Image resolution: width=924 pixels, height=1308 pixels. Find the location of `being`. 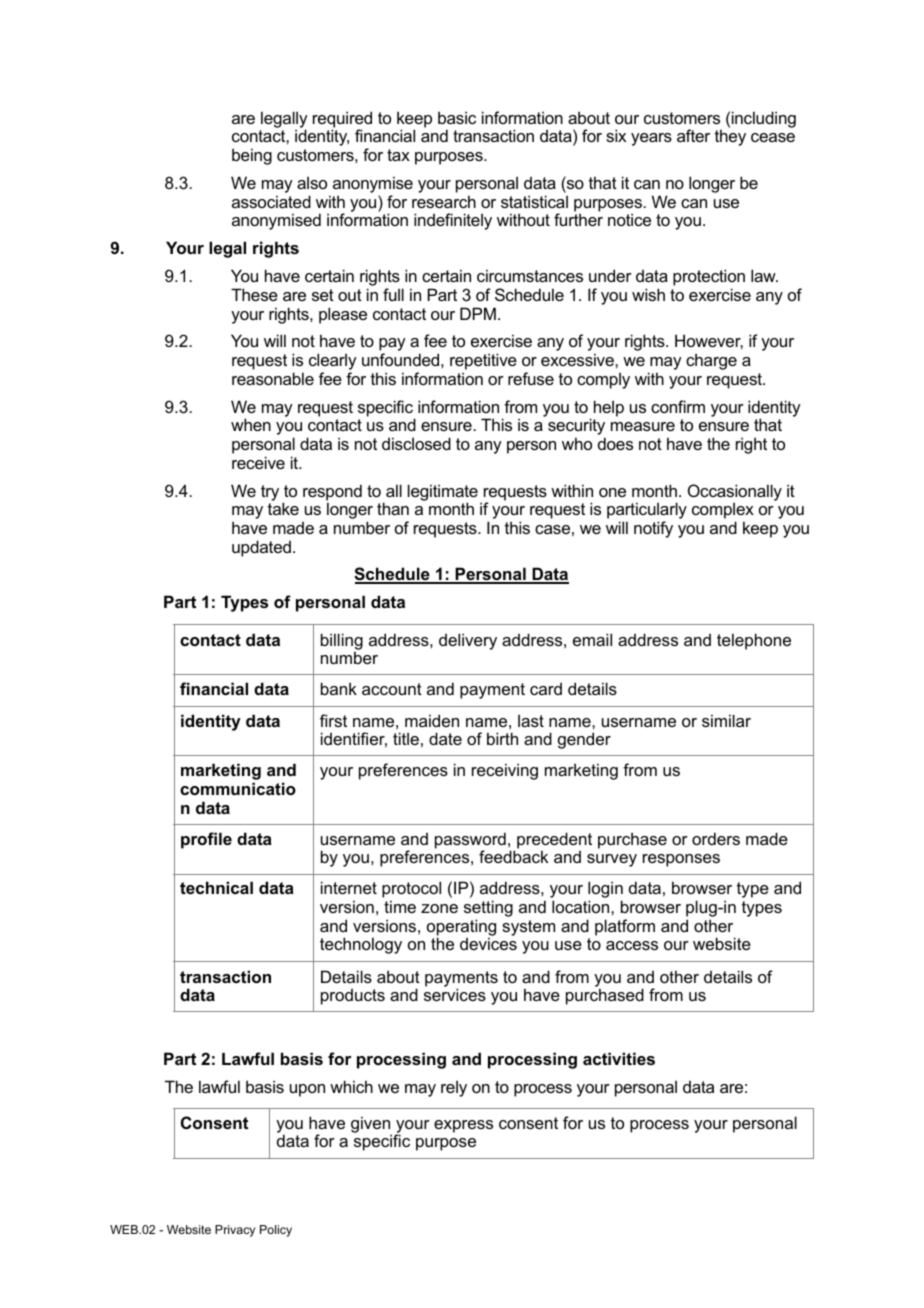

being is located at coordinates (252, 156).
